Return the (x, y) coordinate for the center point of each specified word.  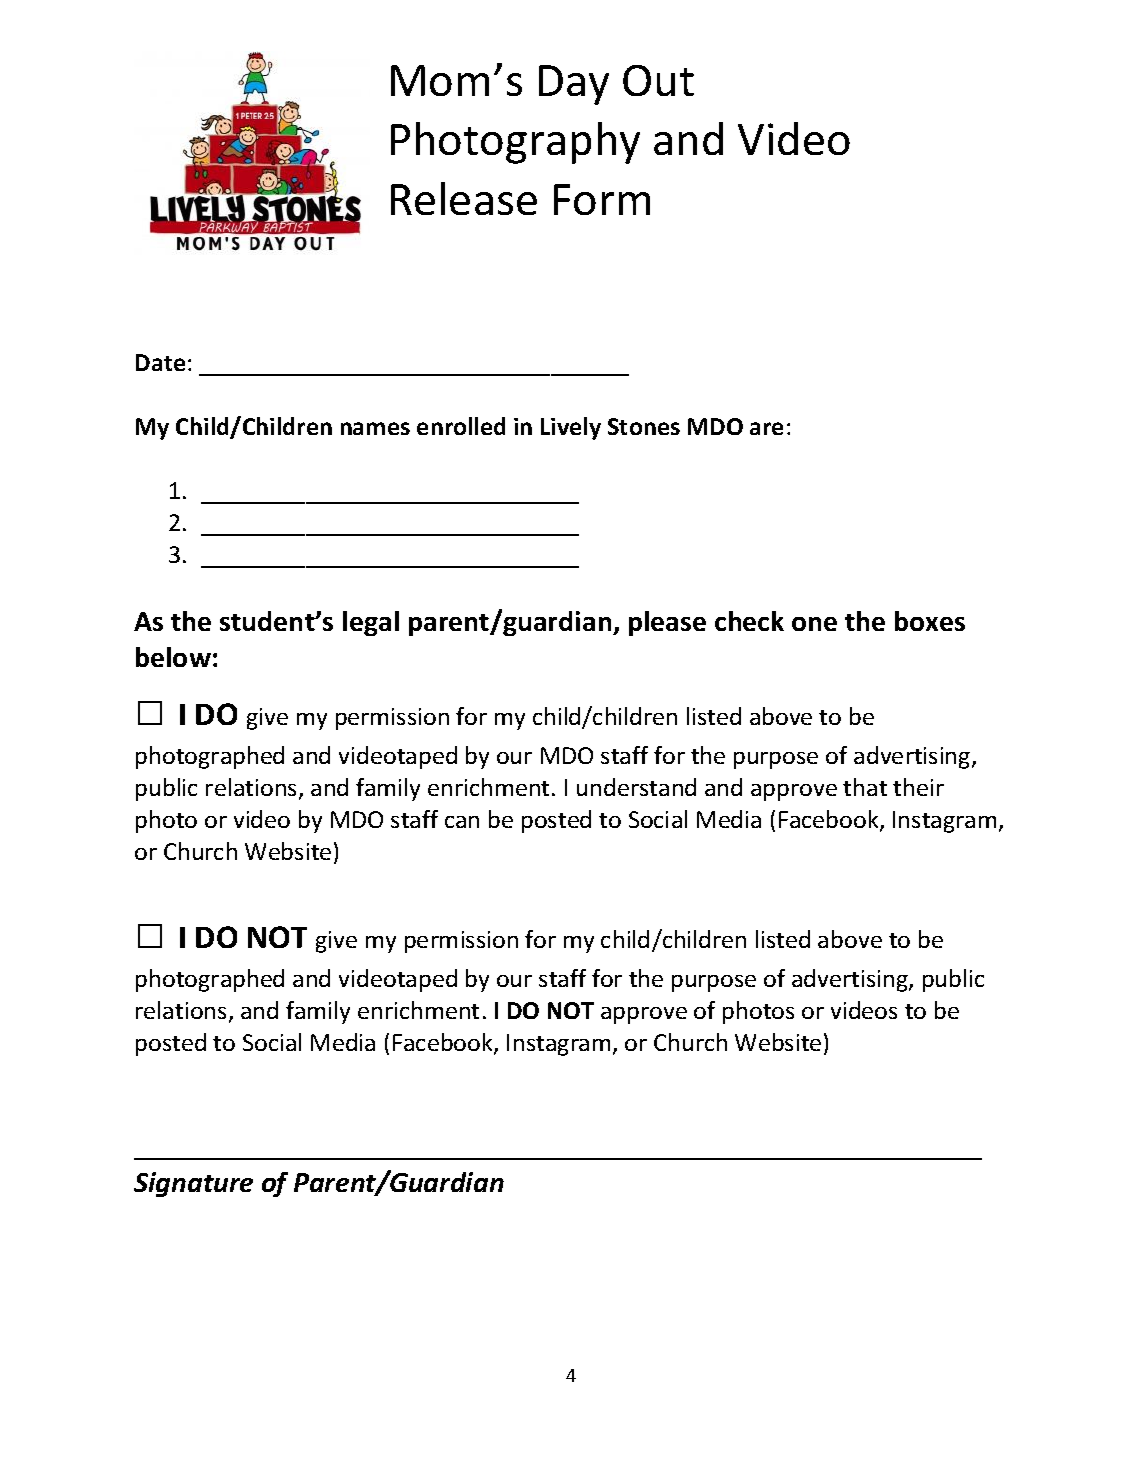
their (918, 787)
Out (658, 80)
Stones (644, 426)
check (749, 621)
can (462, 822)
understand (636, 787)
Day (574, 85)
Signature (193, 1184)
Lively (571, 428)
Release (464, 198)
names (375, 428)
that (865, 787)
